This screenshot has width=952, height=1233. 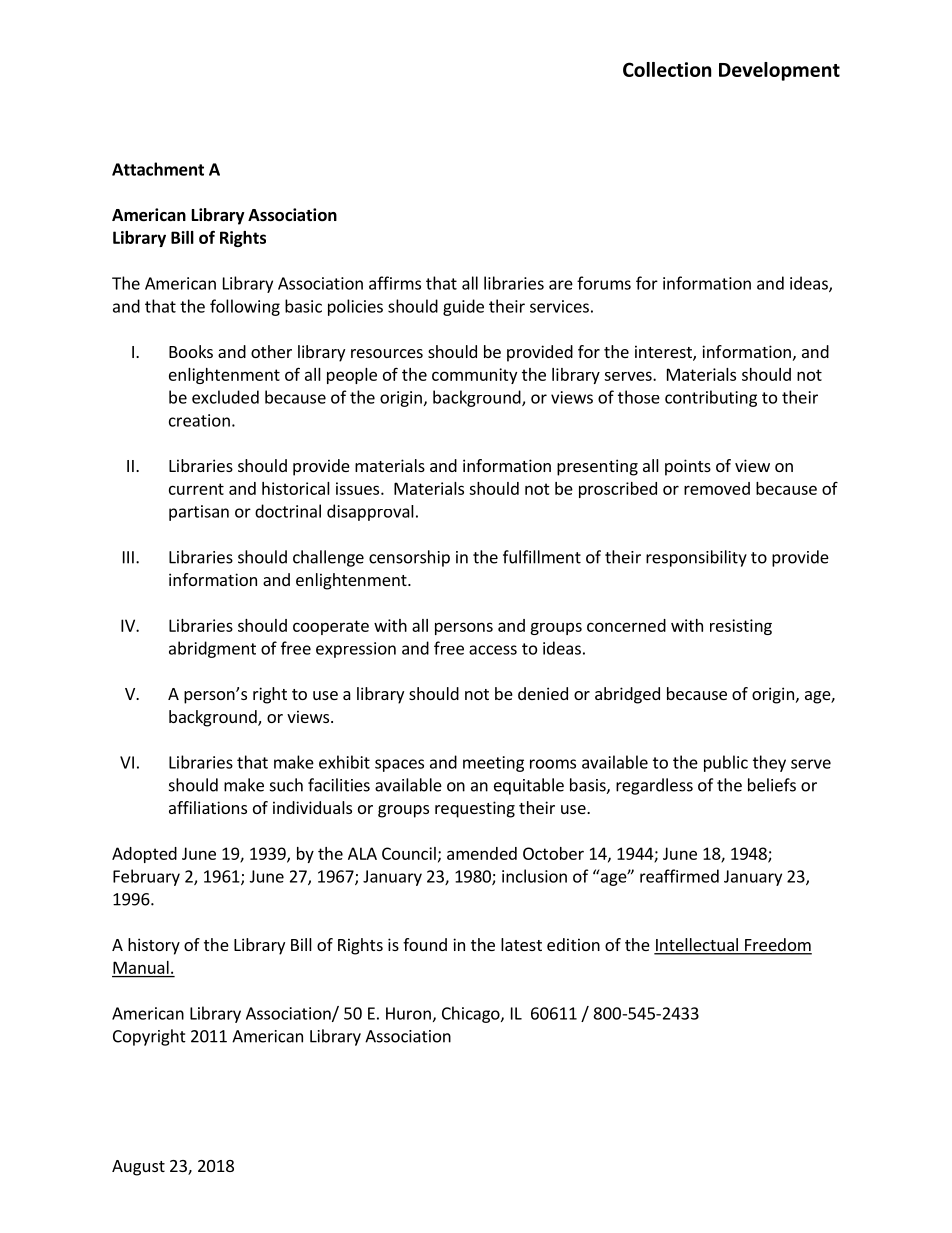 What do you see at coordinates (208, 807) in the screenshot?
I see `affiliations` at bounding box center [208, 807].
